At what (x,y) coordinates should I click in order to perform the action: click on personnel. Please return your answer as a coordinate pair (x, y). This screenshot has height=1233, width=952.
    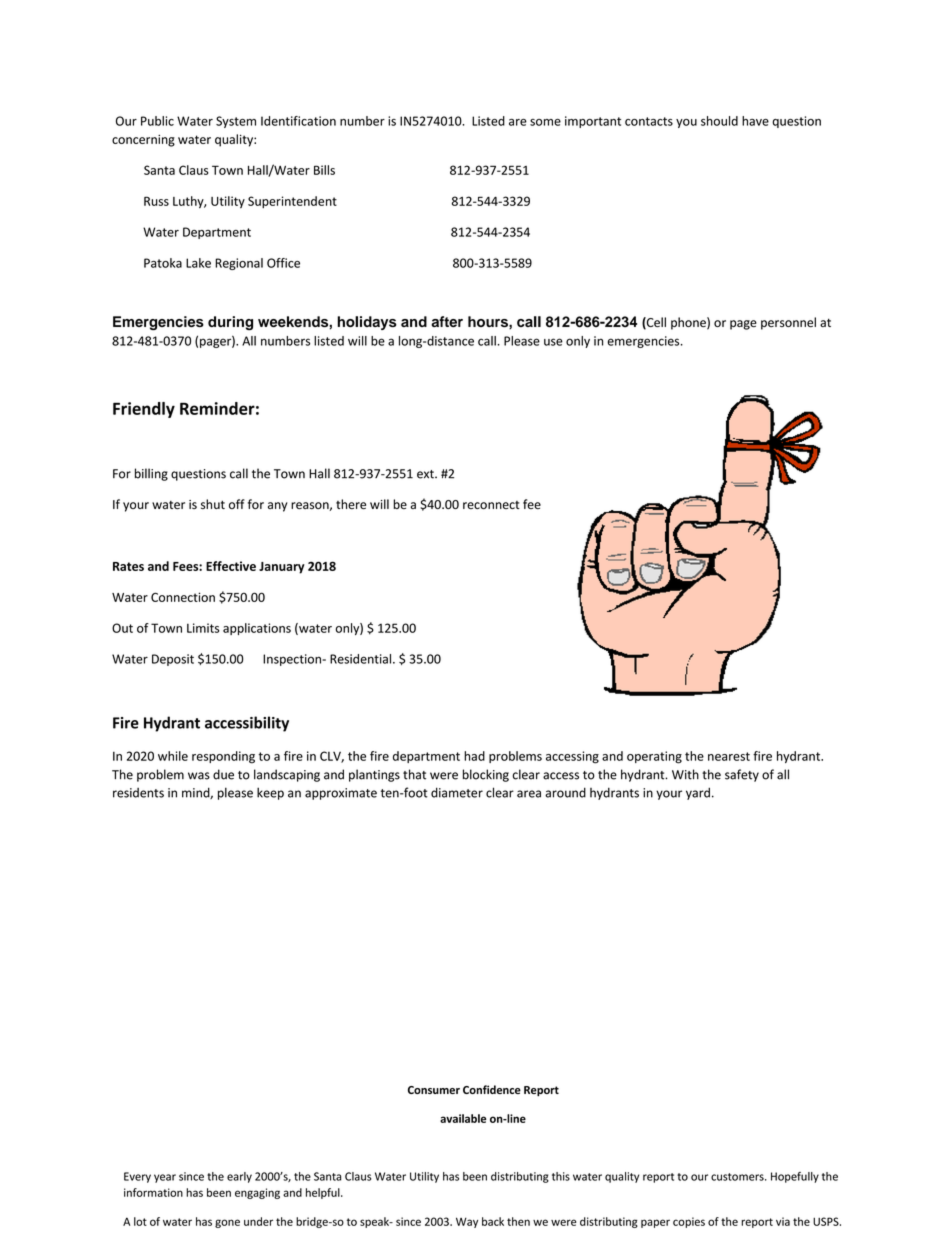
    Looking at the image, I should click on (788, 323).
